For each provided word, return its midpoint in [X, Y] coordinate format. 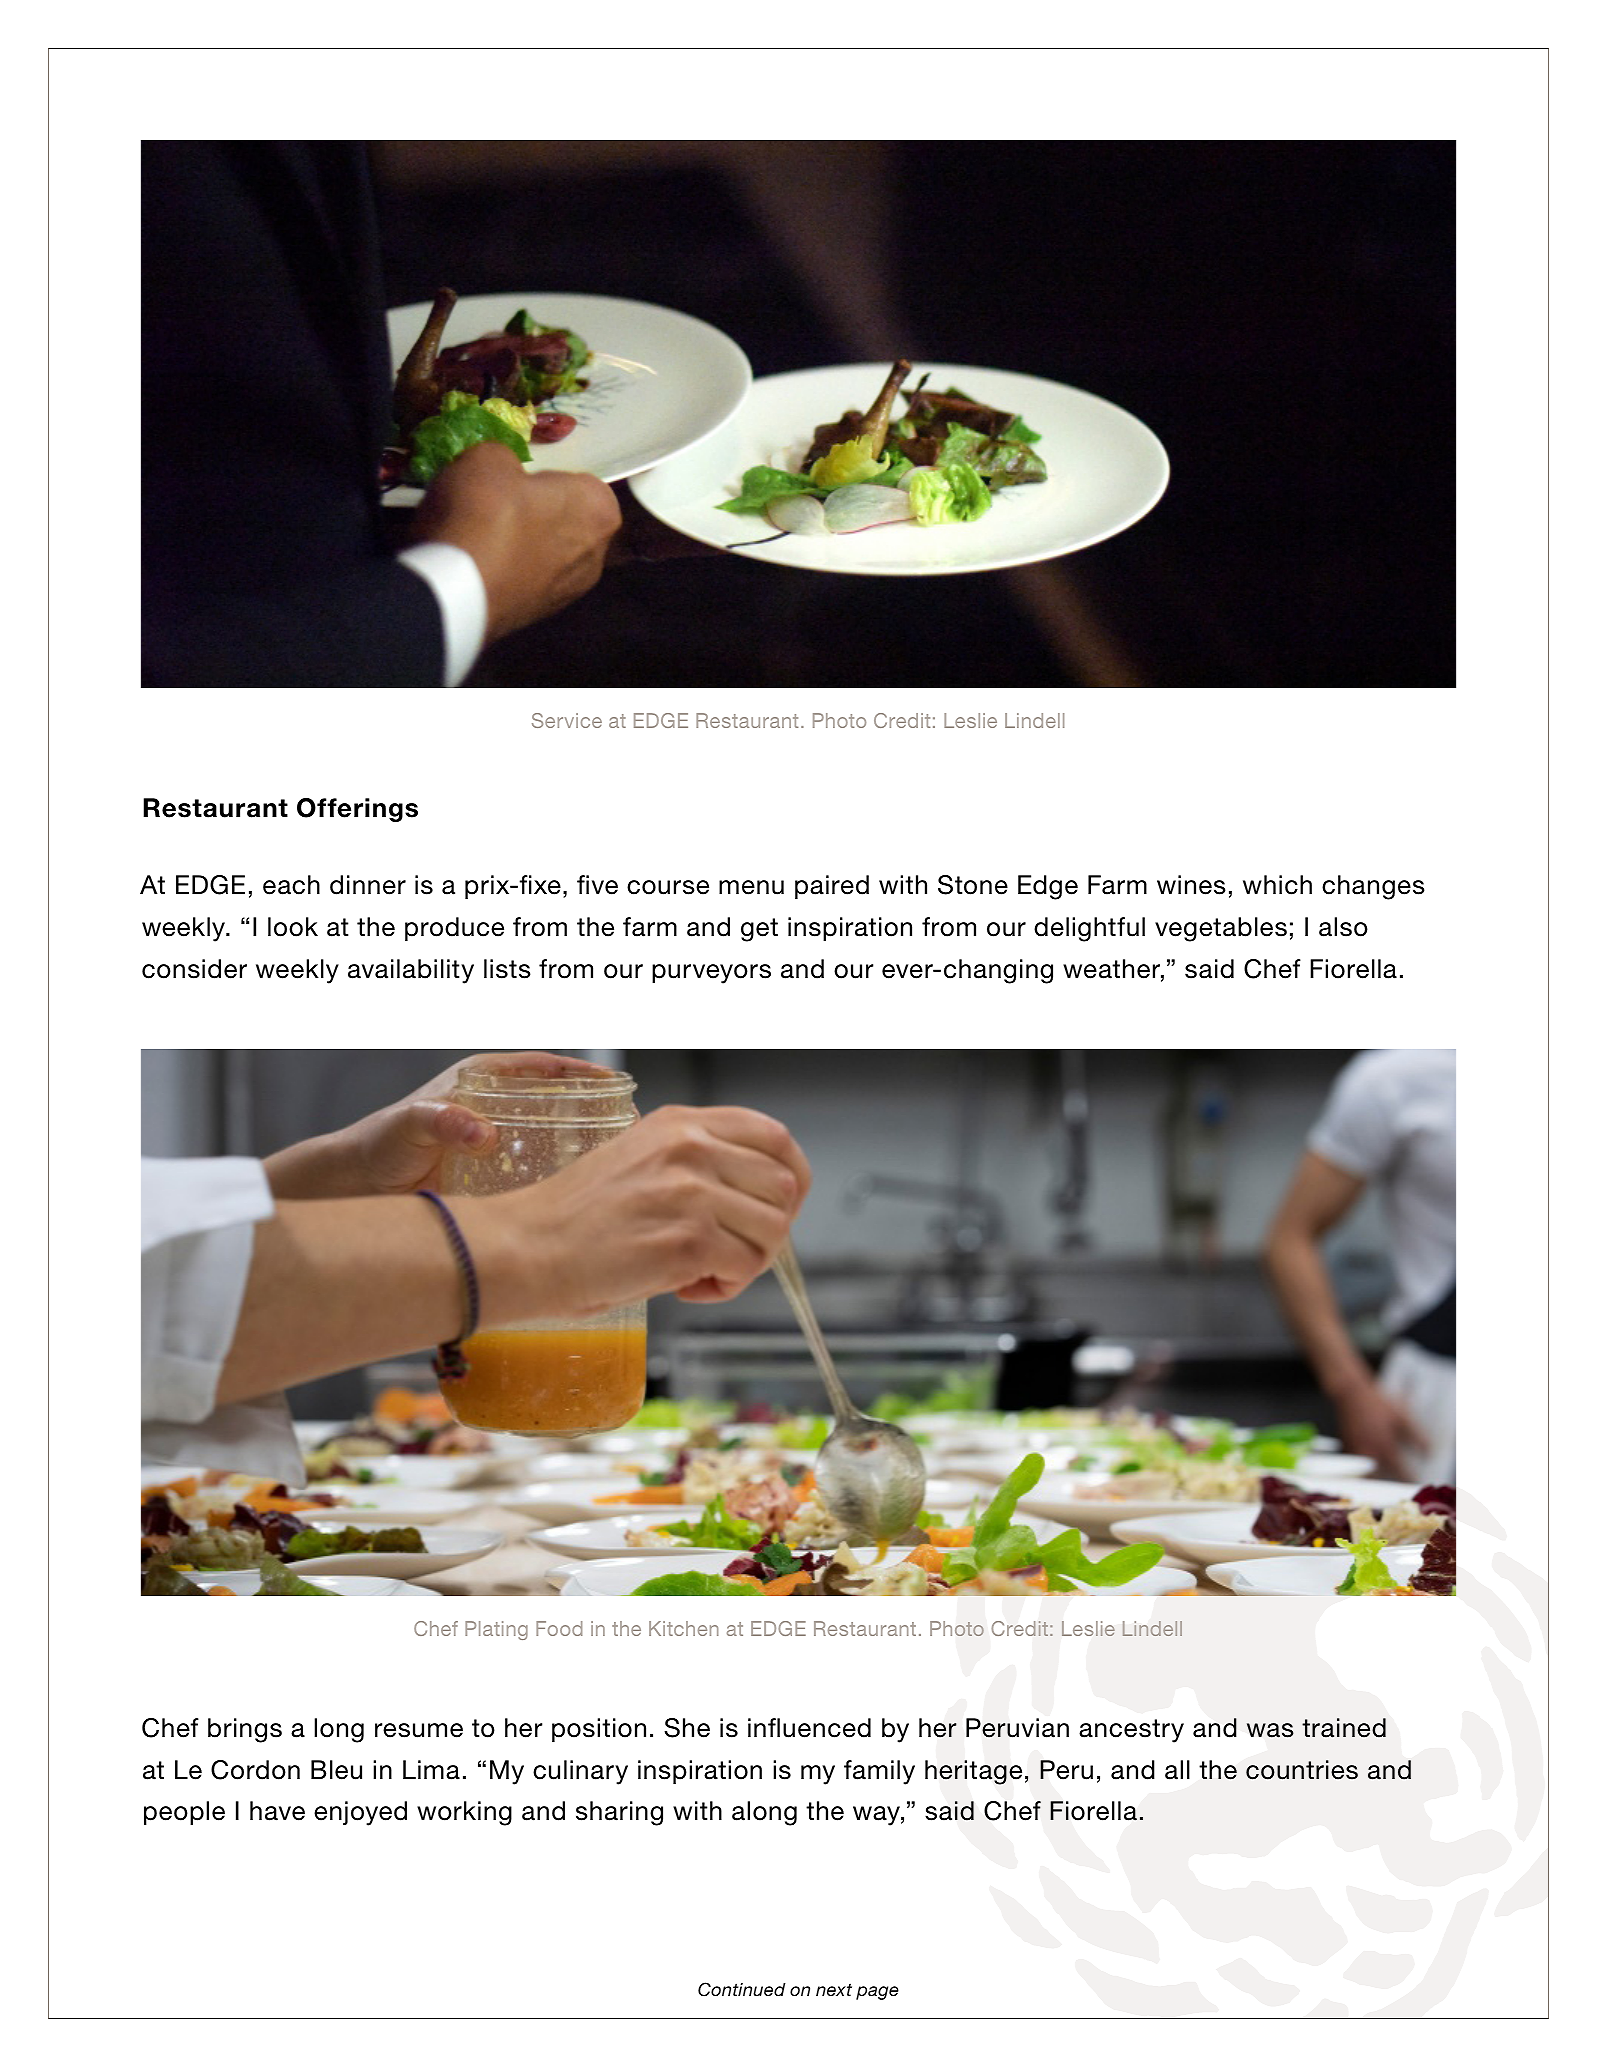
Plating [496, 1630]
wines [1191, 885]
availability [411, 971]
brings [245, 1730]
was [1270, 1730]
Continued [742, 1989]
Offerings [357, 810]
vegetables [1221, 929]
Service [567, 720]
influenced [809, 1728]
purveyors [711, 974]
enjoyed [360, 1813]
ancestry [1131, 1731]
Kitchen [684, 1628]
